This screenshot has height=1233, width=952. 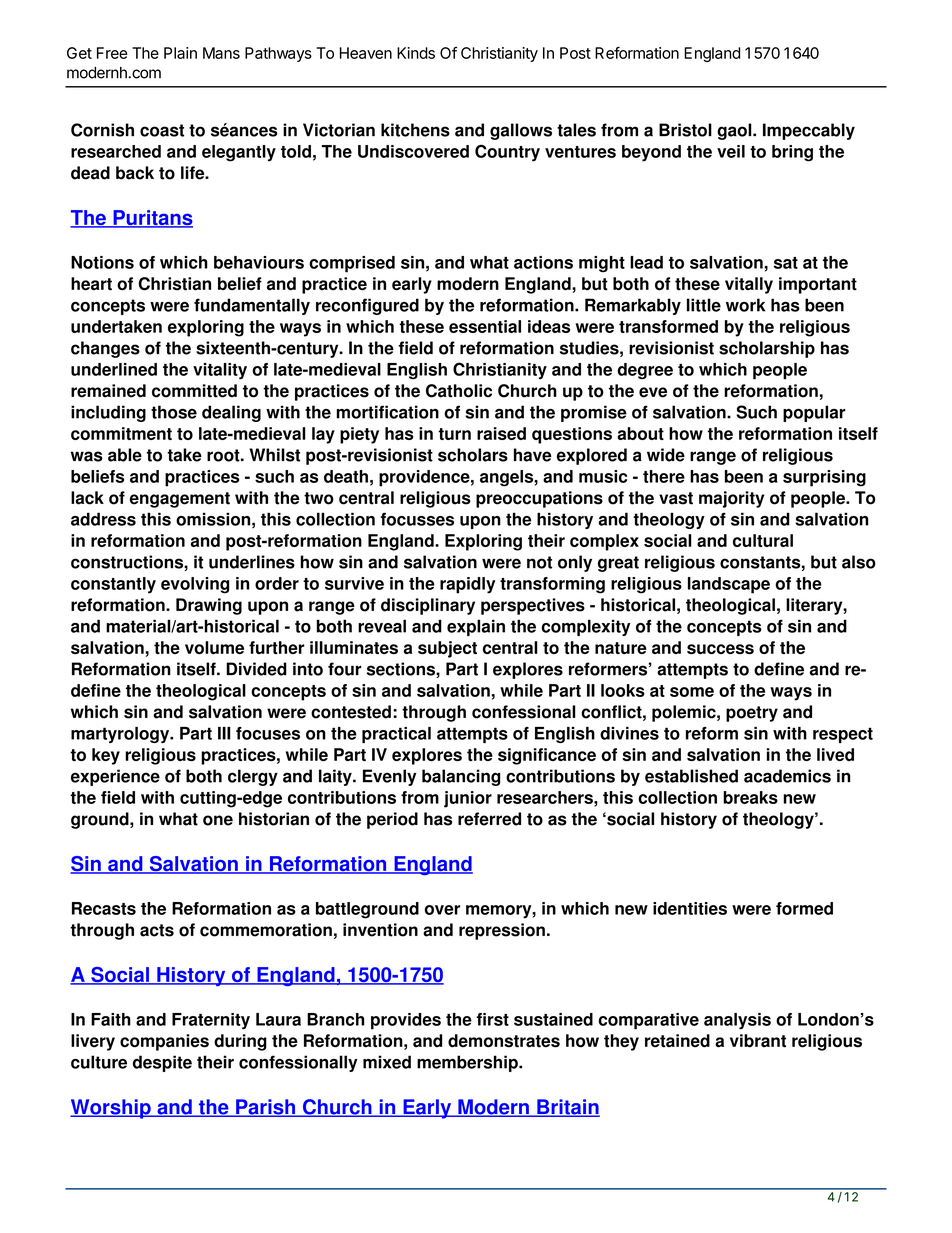 What do you see at coordinates (485, 326) in the screenshot?
I see `essential` at bounding box center [485, 326].
